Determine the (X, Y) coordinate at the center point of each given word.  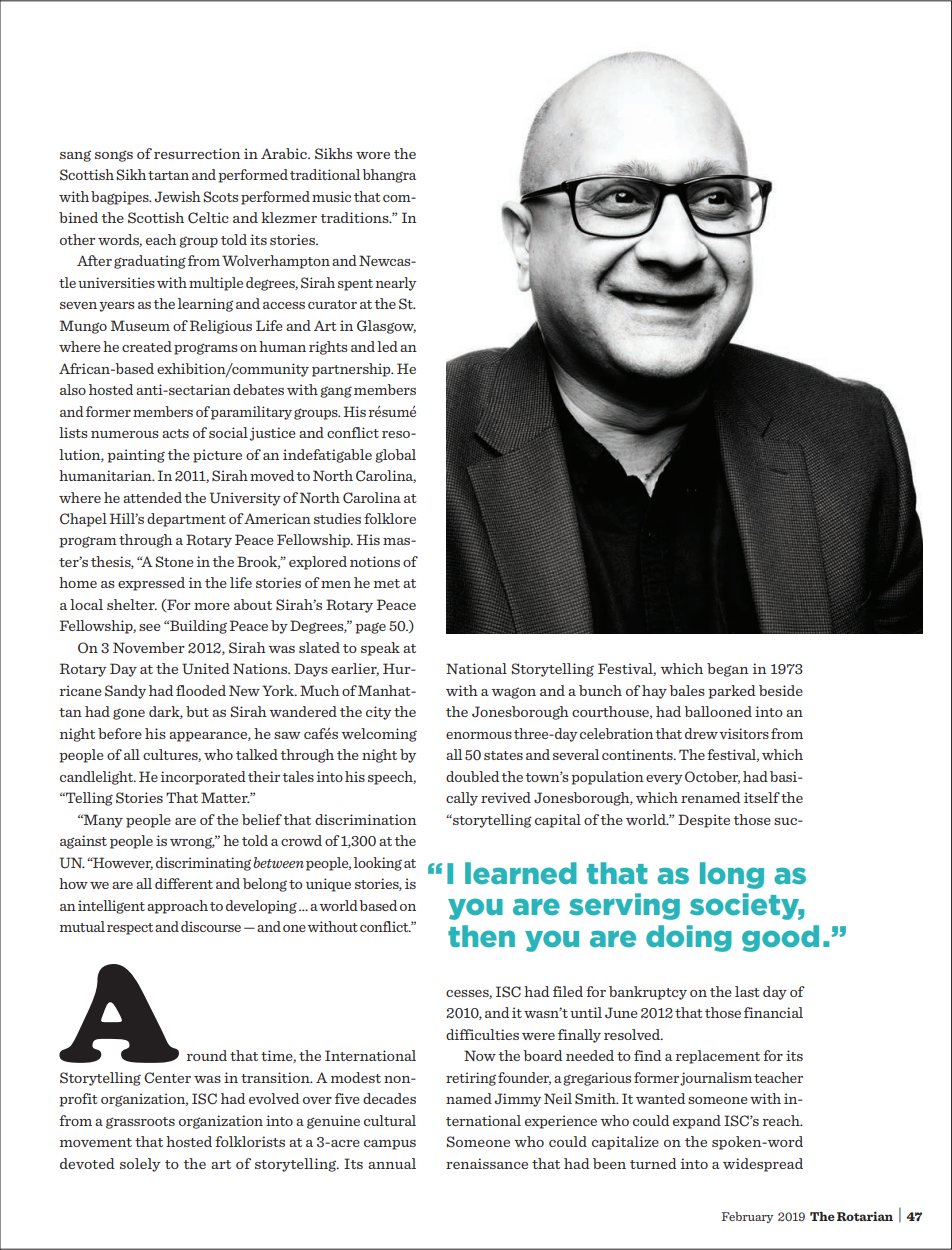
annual (392, 1163)
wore (373, 155)
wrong (192, 843)
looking (378, 864)
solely (140, 1165)
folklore (390, 518)
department (186, 520)
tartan (168, 175)
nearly (396, 284)
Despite (704, 821)
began (727, 670)
